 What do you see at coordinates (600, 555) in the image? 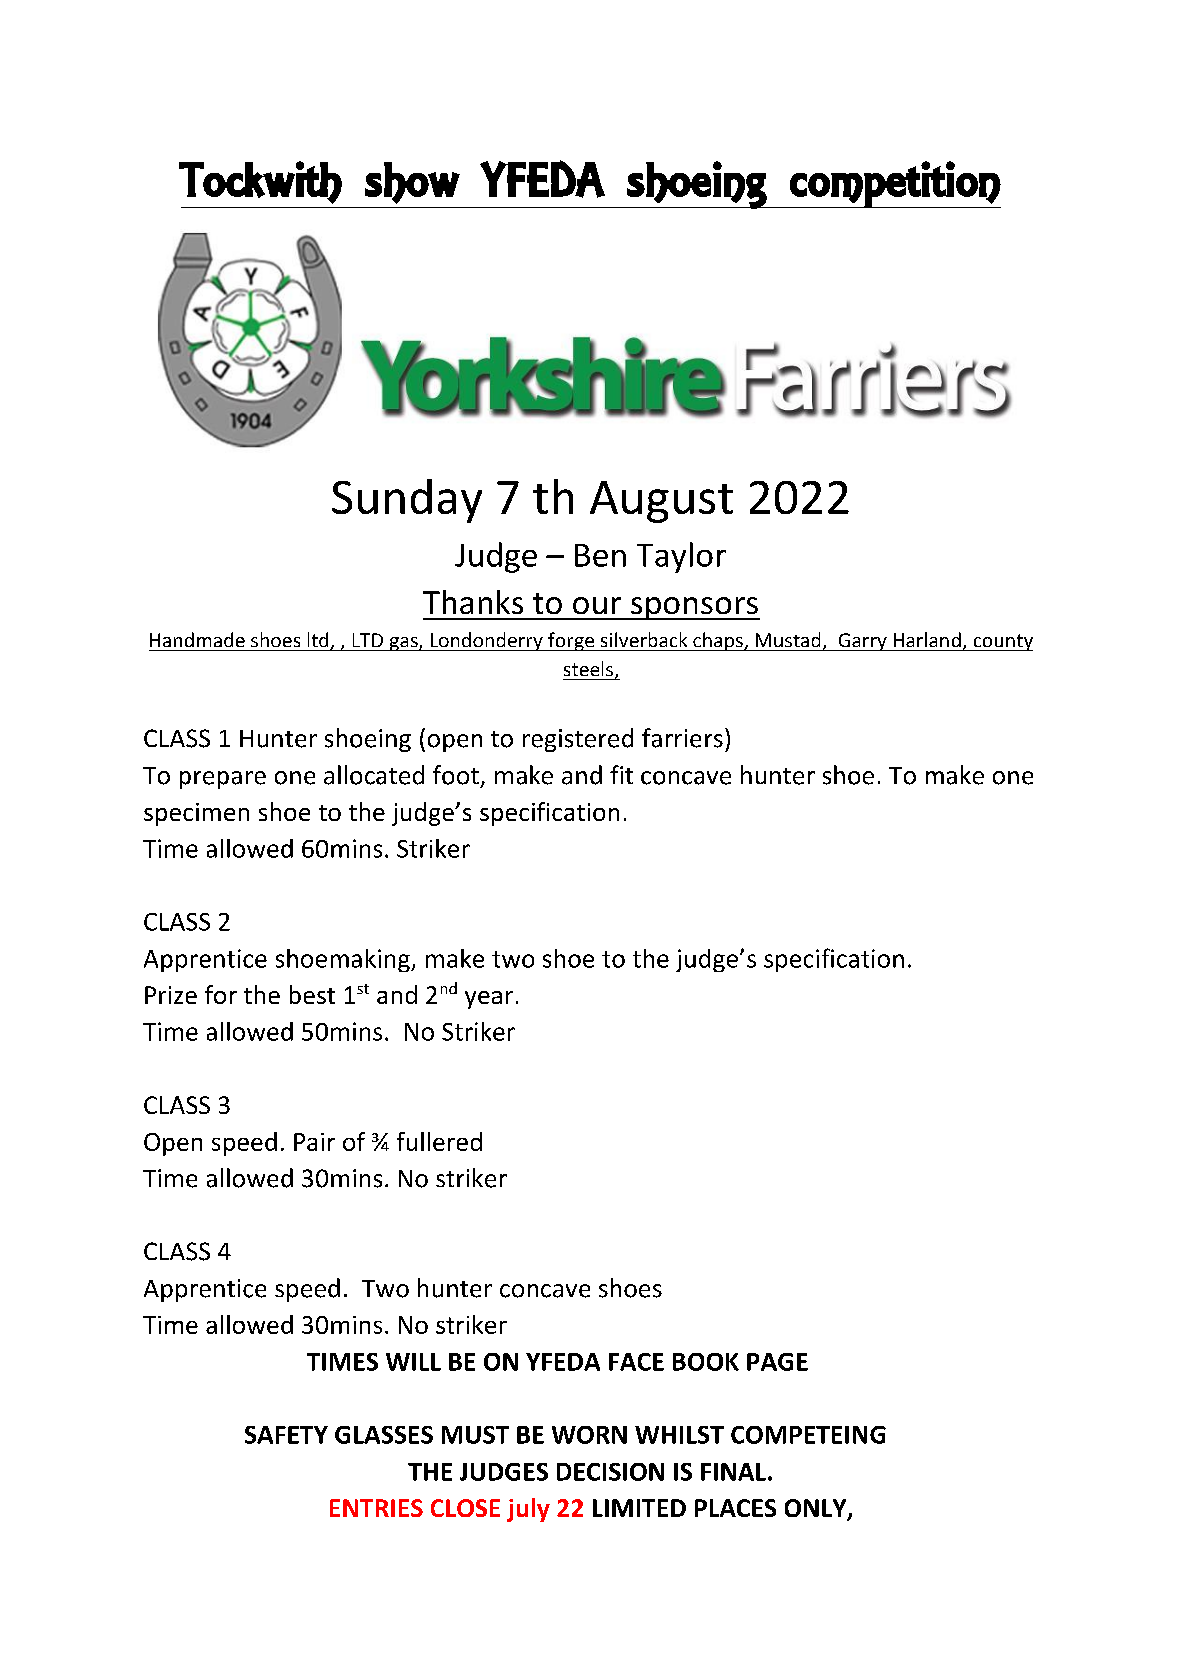
I see `Ben` at bounding box center [600, 555].
